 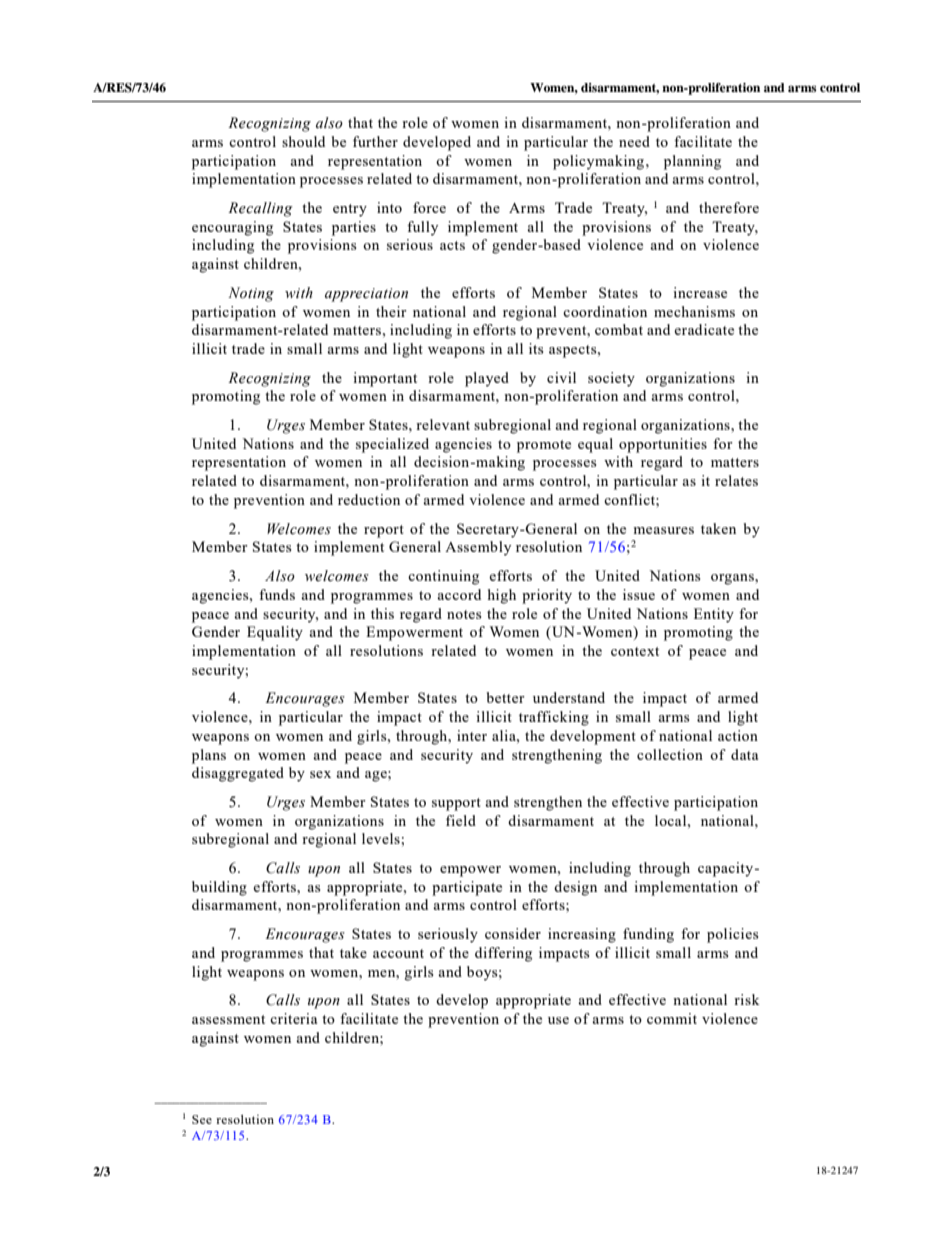 What do you see at coordinates (260, 209) in the screenshot?
I see `Recalling` at bounding box center [260, 209].
